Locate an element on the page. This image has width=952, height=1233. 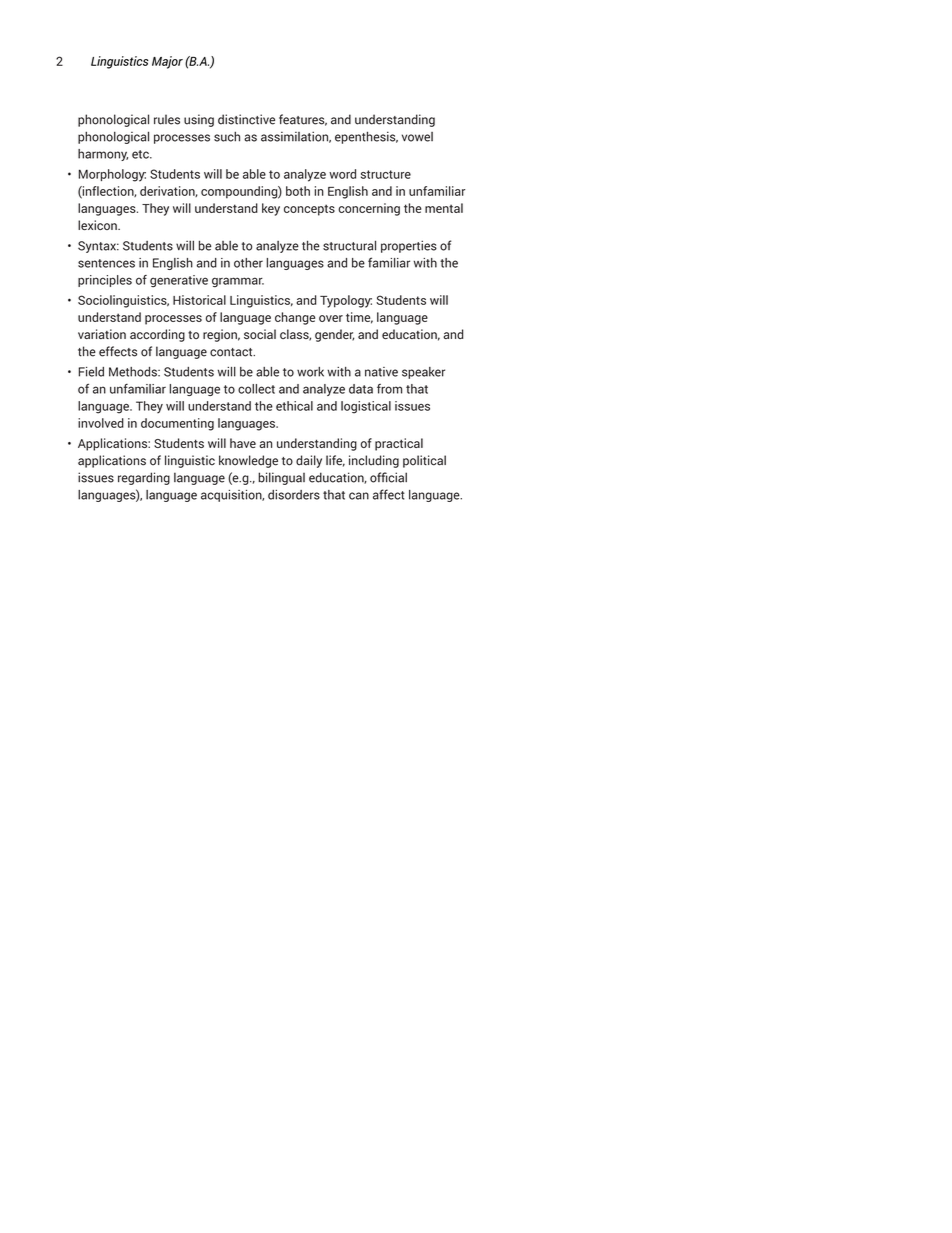
bilingual is located at coordinates (281, 478).
